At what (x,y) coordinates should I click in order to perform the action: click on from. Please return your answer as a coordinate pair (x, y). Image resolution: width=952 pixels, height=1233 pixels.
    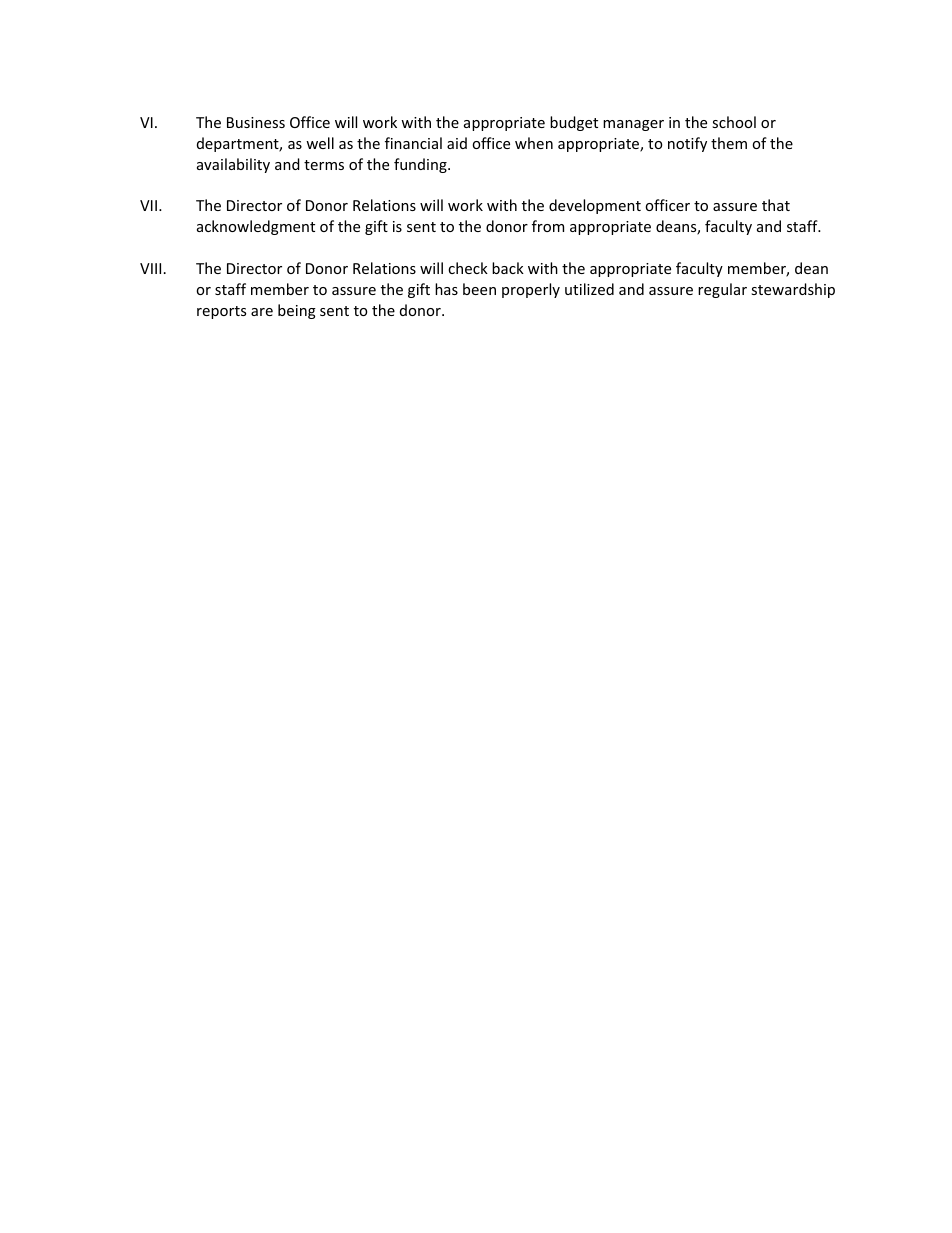
    Looking at the image, I should click on (548, 226).
